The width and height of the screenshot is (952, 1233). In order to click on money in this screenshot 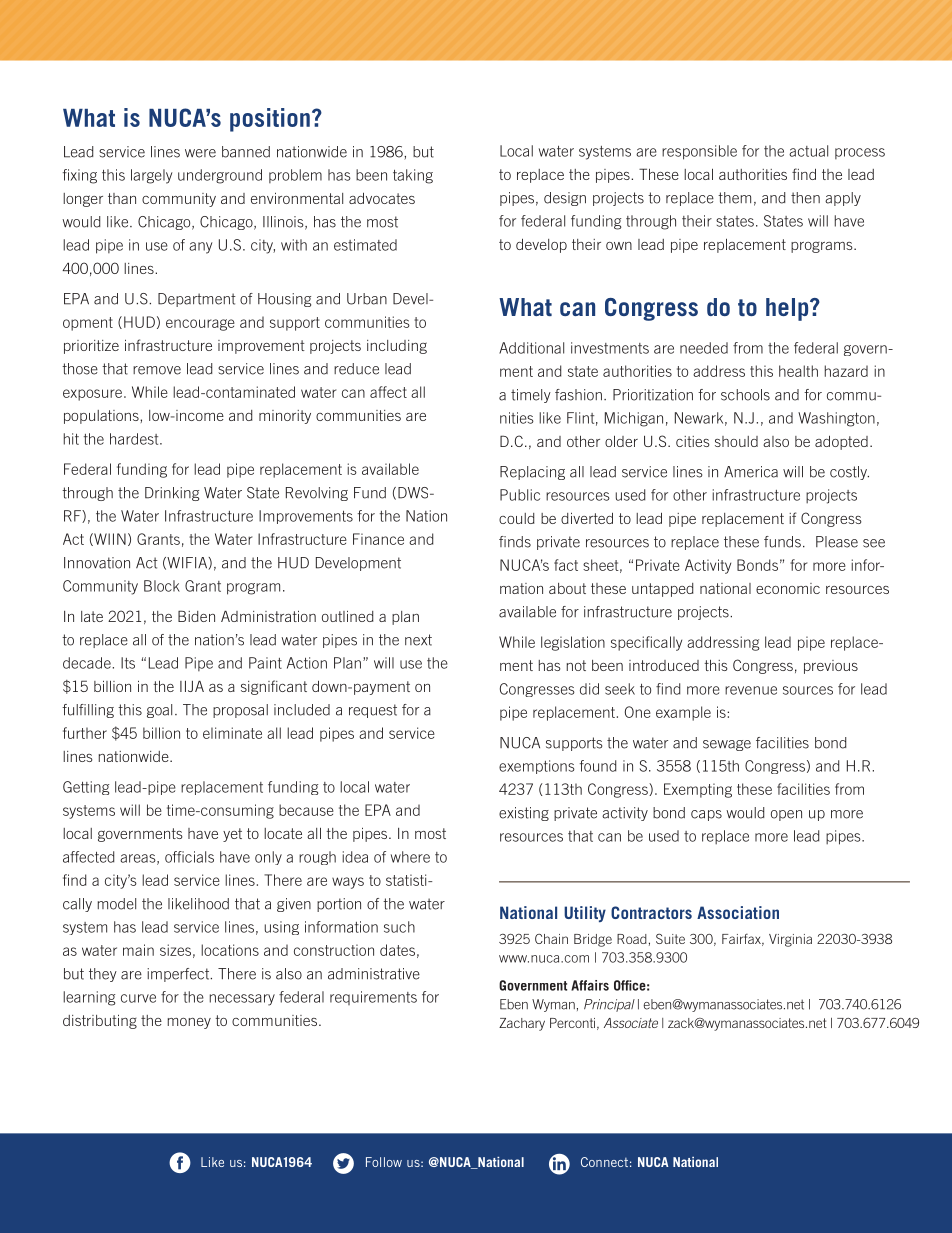, I will do `click(189, 1023)`.
